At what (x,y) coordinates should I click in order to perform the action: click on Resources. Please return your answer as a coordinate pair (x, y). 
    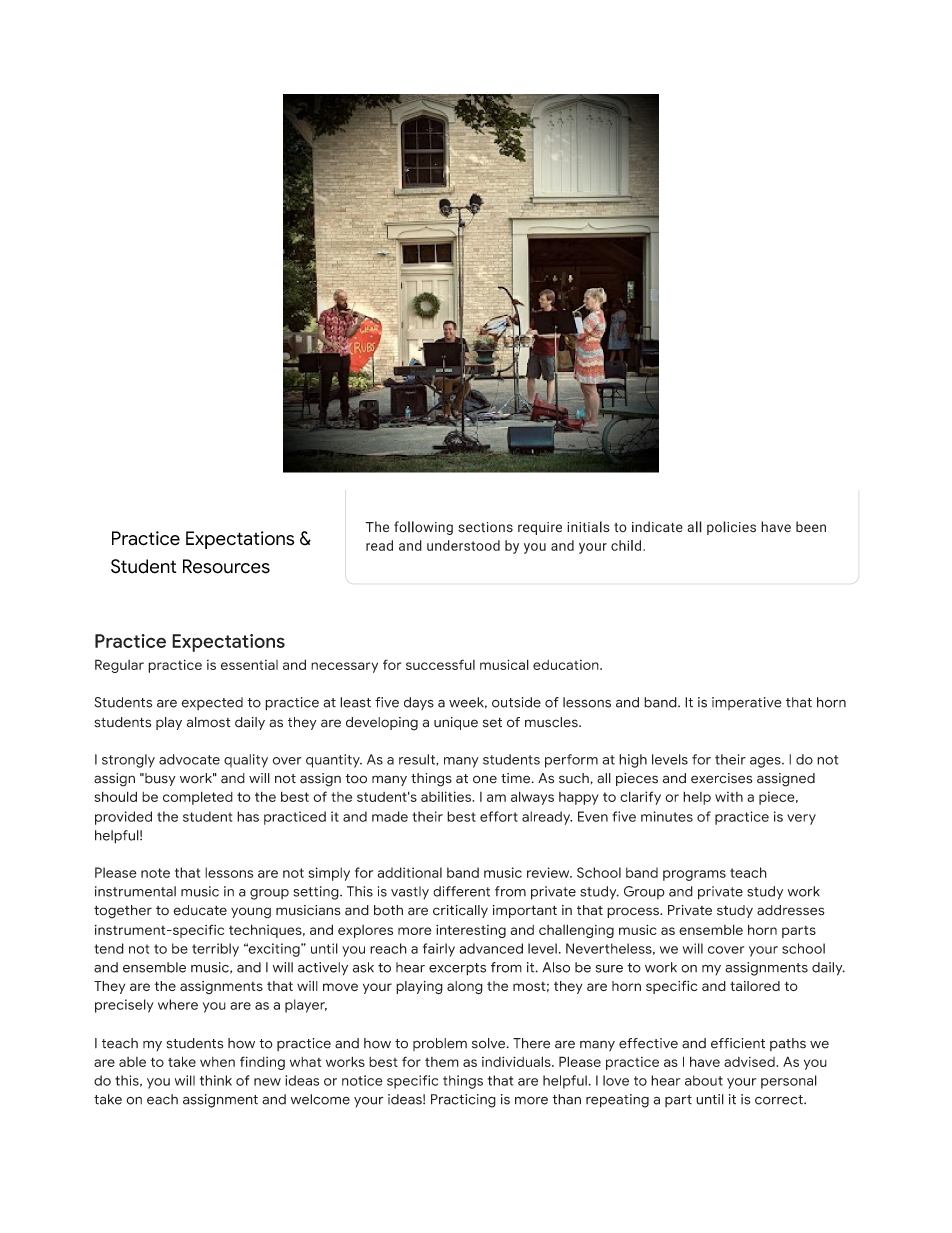
    Looking at the image, I should click on (226, 566).
